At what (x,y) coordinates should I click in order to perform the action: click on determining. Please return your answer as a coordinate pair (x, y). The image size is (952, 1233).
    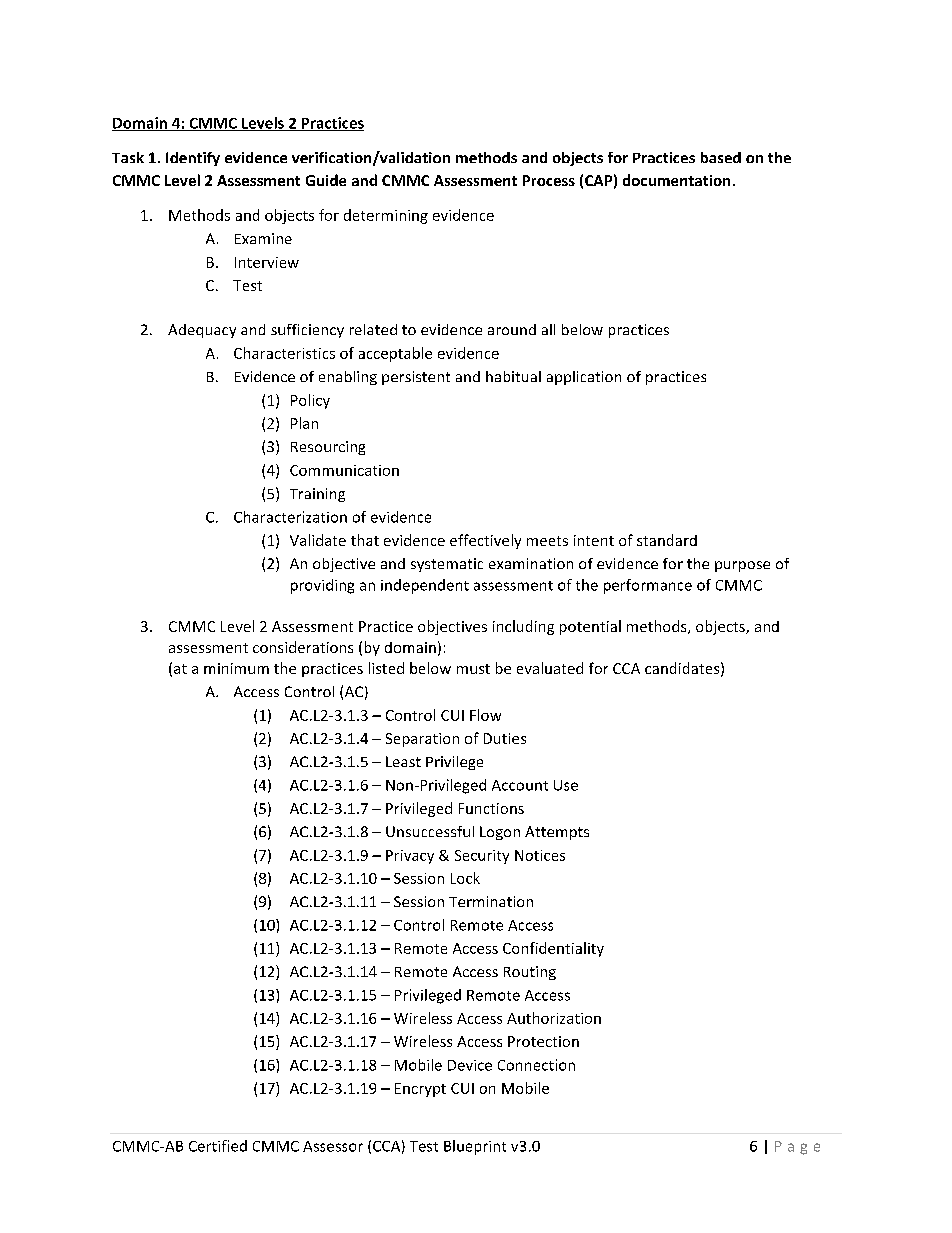
    Looking at the image, I should click on (386, 216).
